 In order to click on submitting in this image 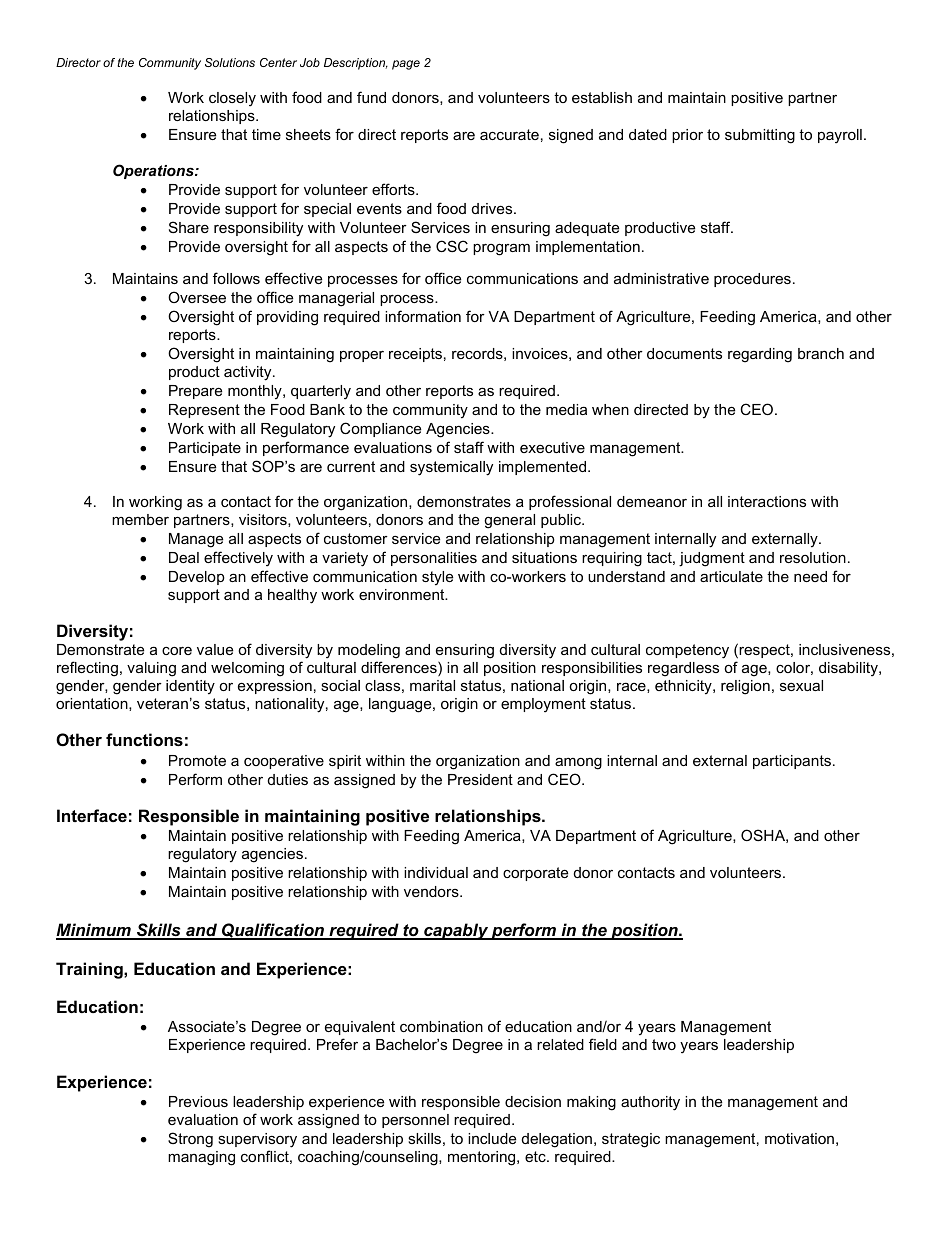, I will do `click(760, 136)`.
